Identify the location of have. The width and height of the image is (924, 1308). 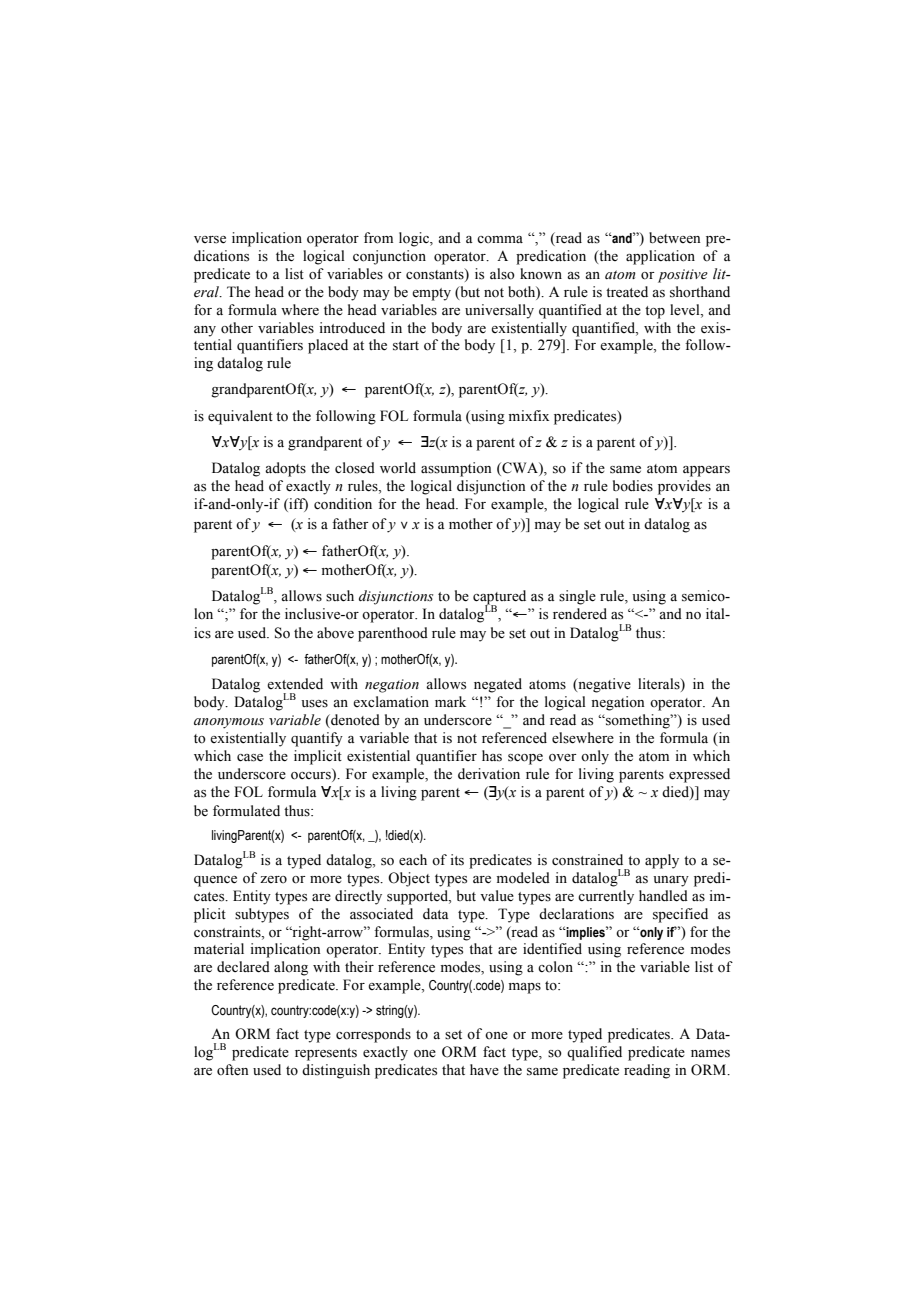
(484, 1070).
